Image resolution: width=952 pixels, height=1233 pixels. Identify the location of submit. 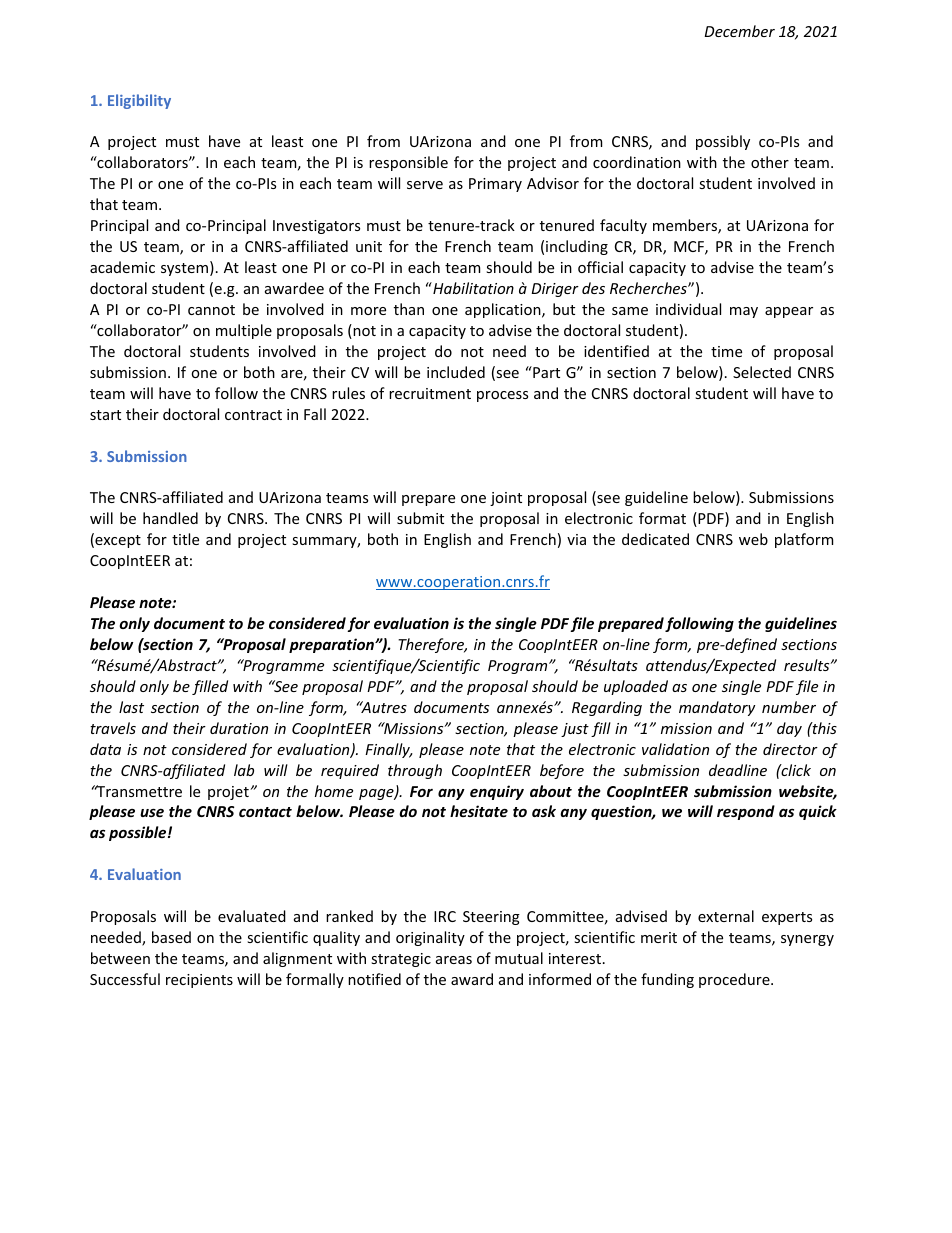
(420, 518).
